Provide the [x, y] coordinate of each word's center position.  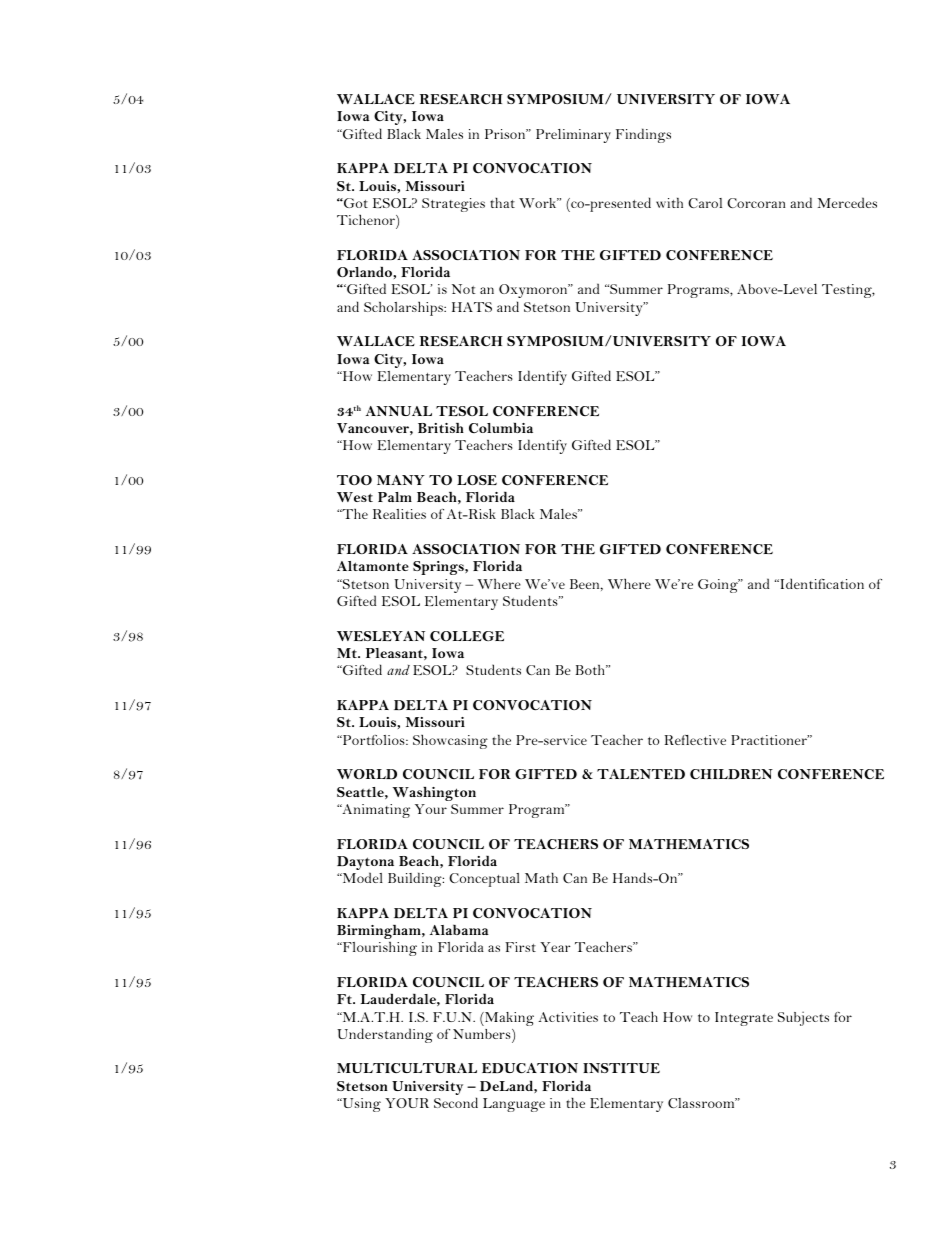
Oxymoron [534, 291]
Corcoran [756, 203]
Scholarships [404, 308]
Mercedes [847, 202]
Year [555, 947]
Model [361, 877]
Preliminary [573, 136]
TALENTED [641, 774]
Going [719, 586]
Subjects [803, 1018]
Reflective [695, 740]
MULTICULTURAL [407, 1068]
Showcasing [450, 741]
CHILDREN [731, 774]
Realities [399, 514]
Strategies [453, 205]
